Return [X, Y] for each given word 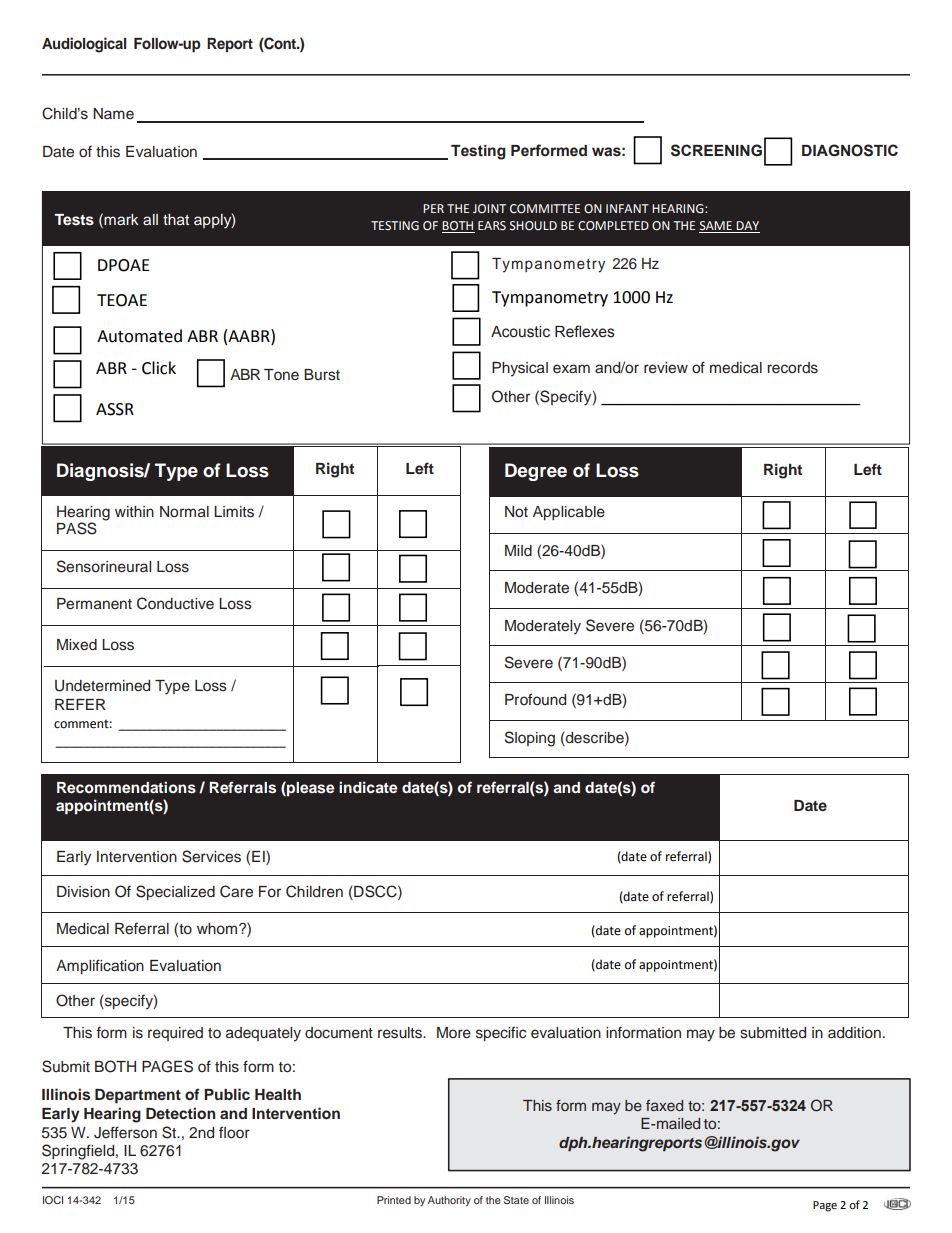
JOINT [489, 208]
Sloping [530, 739]
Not [516, 512]
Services [211, 856]
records [792, 368]
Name [113, 113]
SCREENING [716, 150]
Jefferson [125, 1132]
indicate [368, 787]
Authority [449, 1201]
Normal [184, 512]
